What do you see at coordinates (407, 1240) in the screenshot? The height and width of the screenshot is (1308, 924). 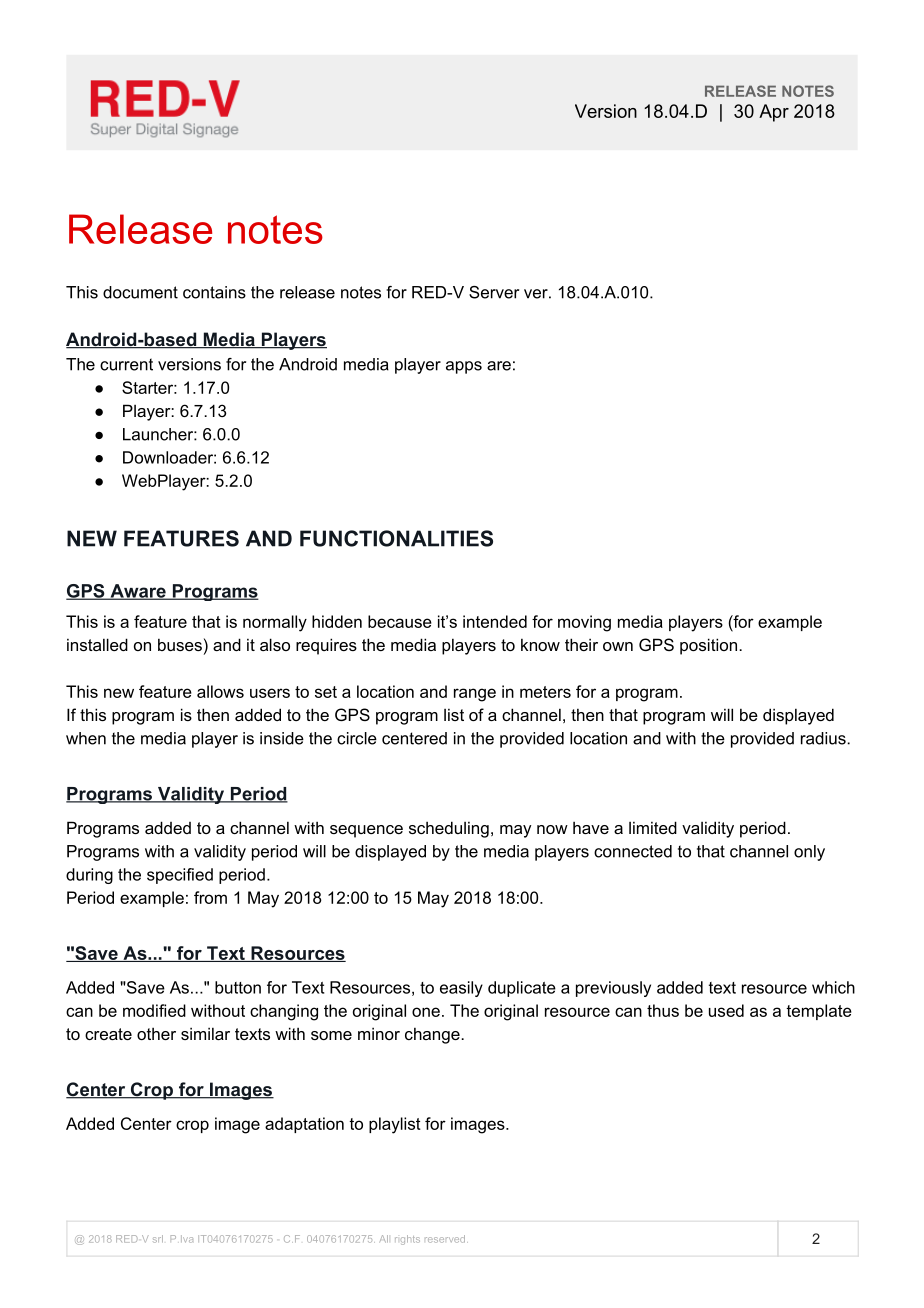 I see `rights` at bounding box center [407, 1240].
